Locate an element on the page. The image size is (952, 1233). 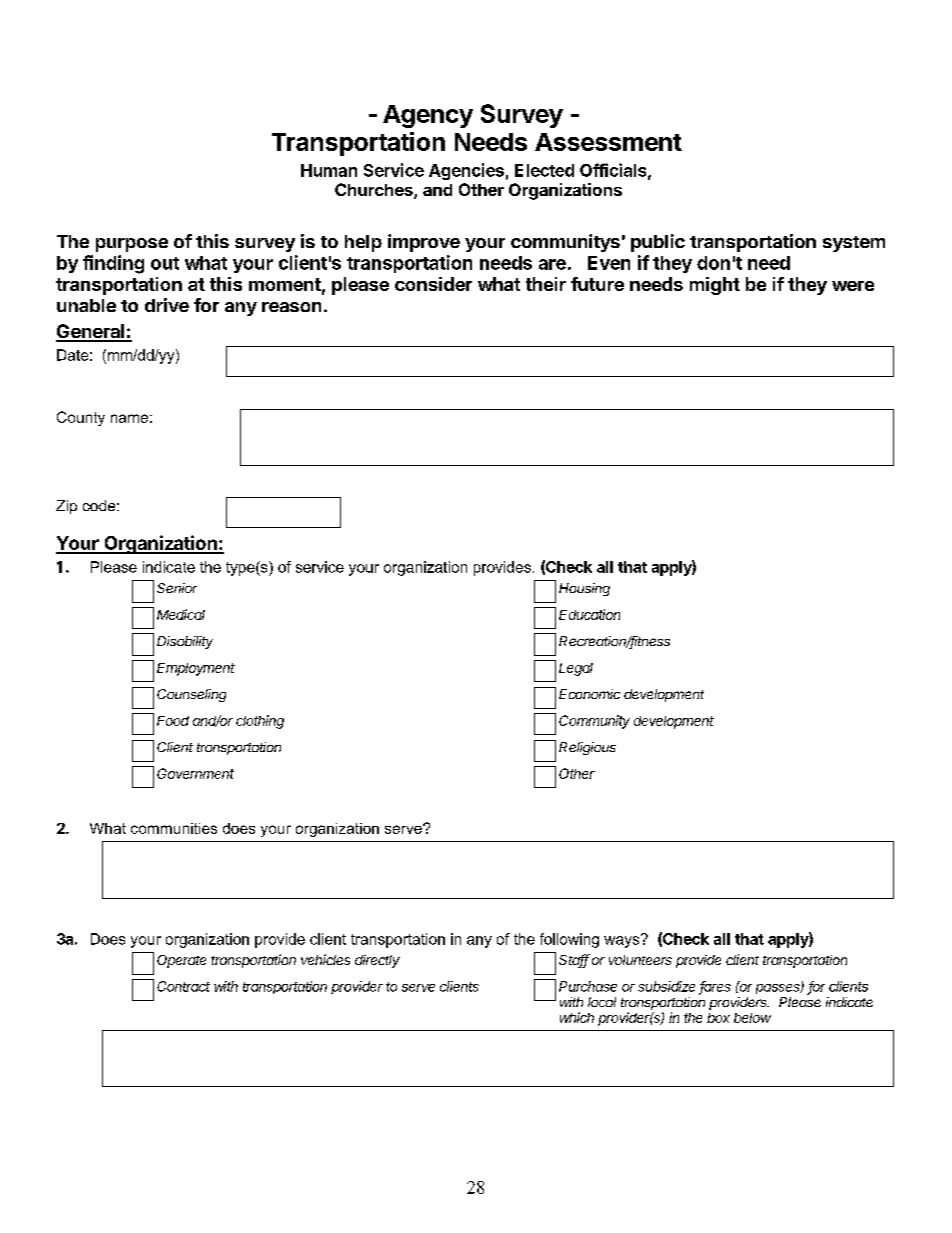
Churches is located at coordinates (375, 191).
